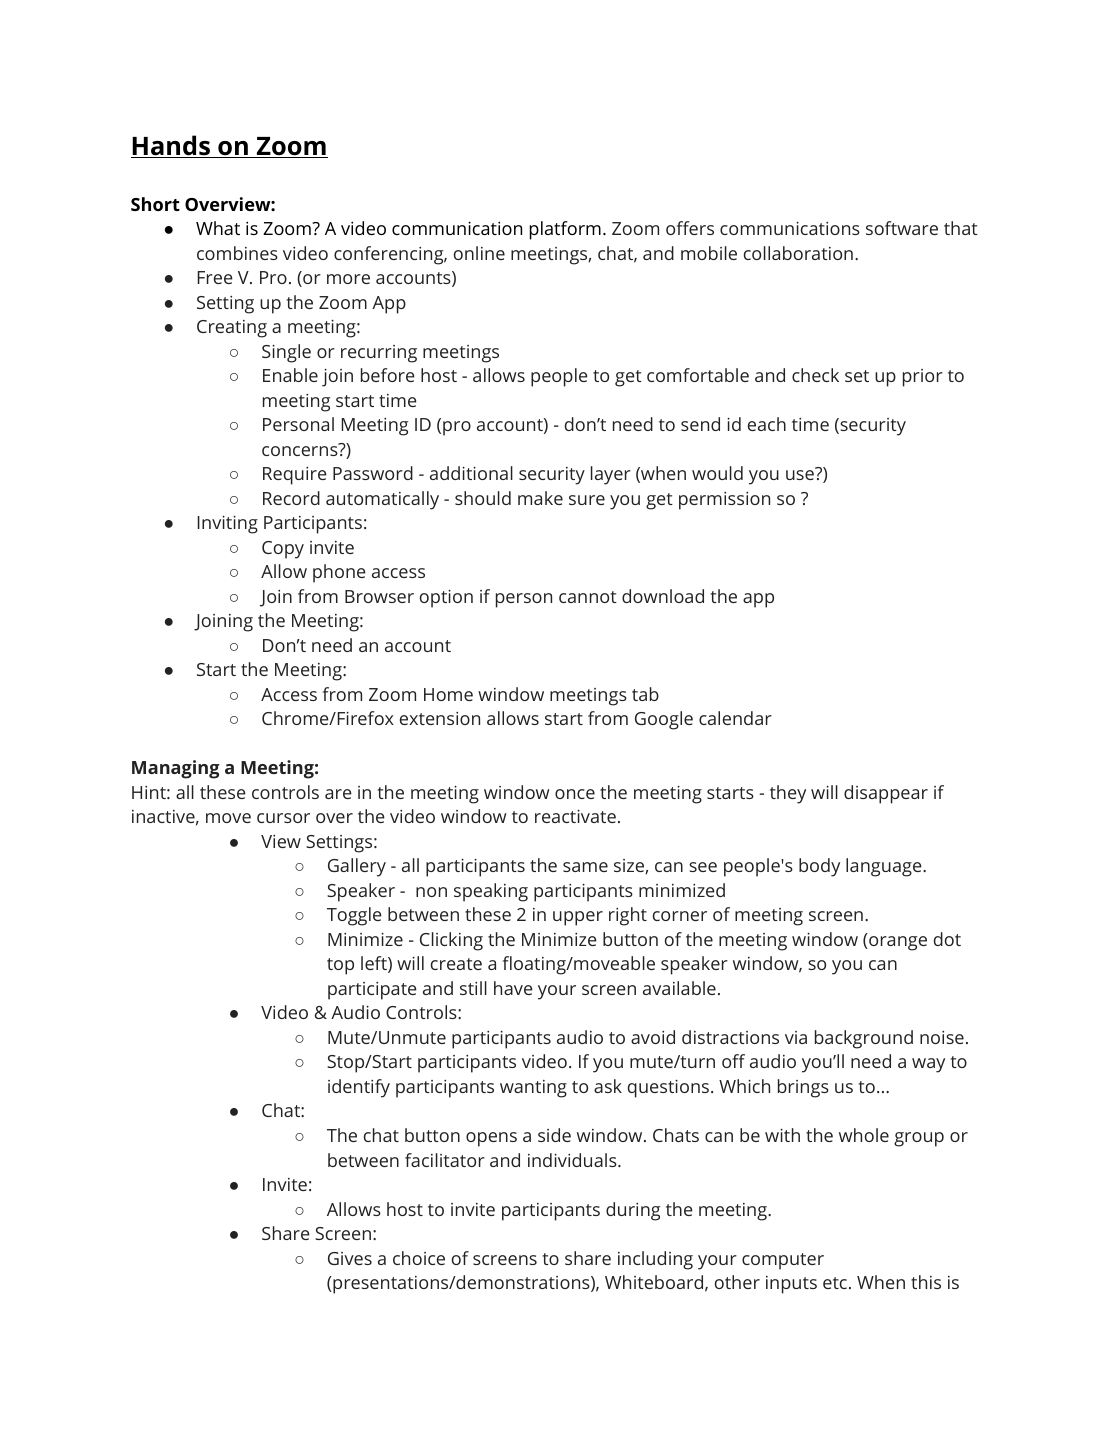 The image size is (1111, 1438). What do you see at coordinates (886, 794) in the page?
I see `disappear` at bounding box center [886, 794].
